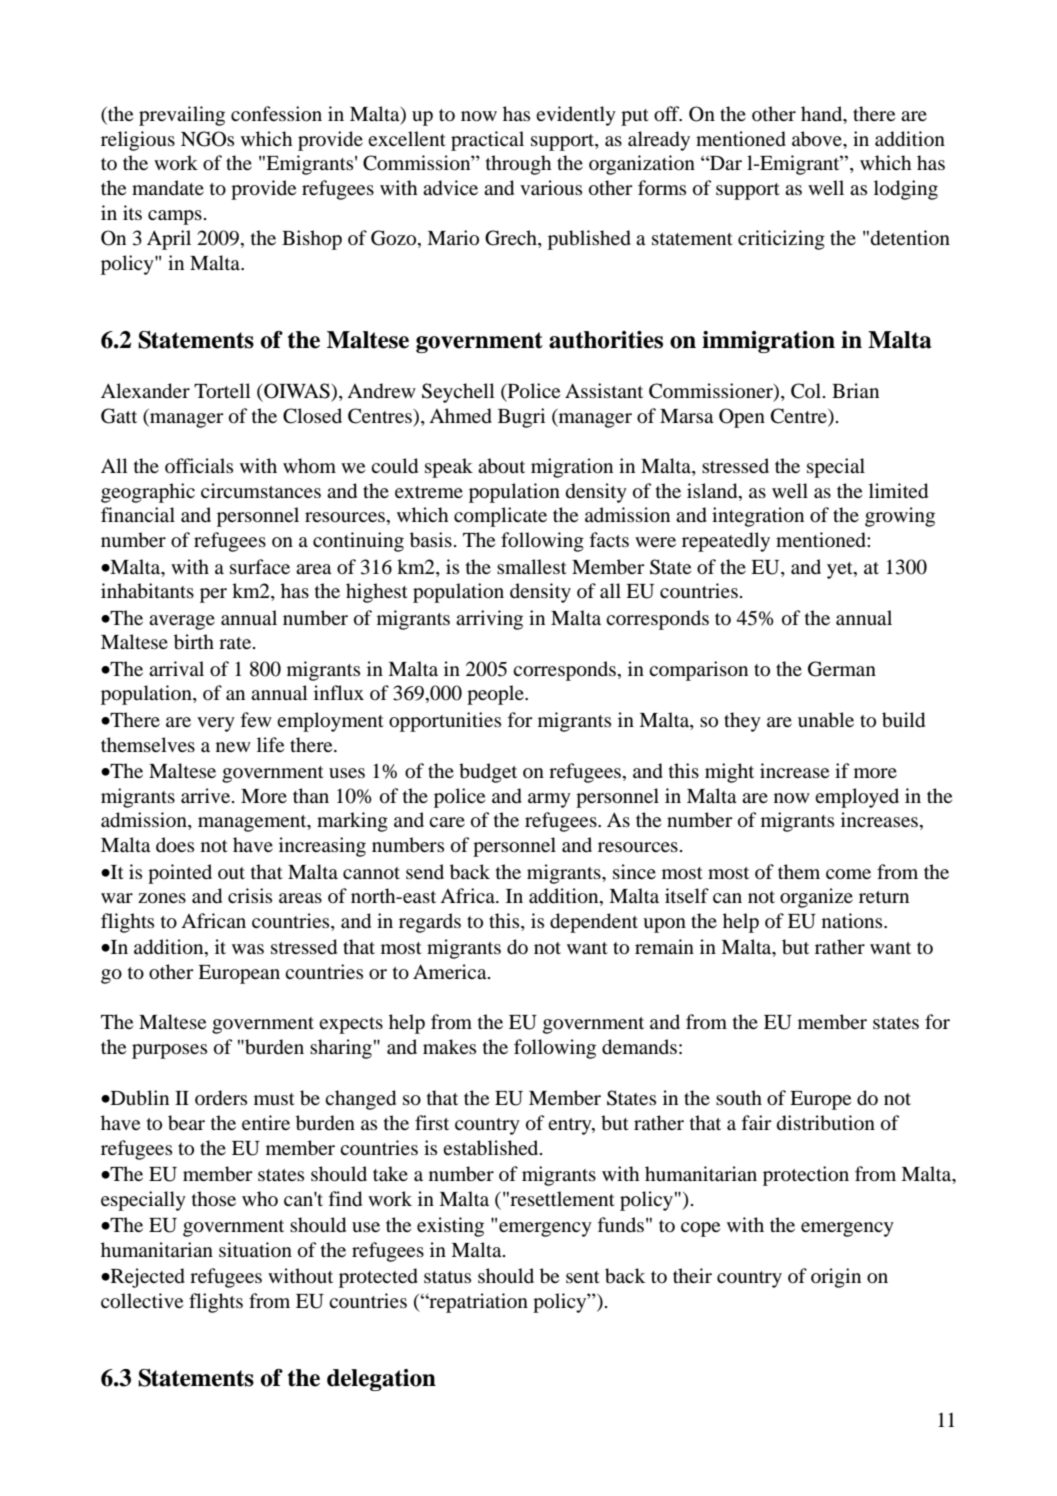 The width and height of the screenshot is (1057, 1496). What do you see at coordinates (182, 116) in the screenshot?
I see `prevailing` at bounding box center [182, 116].
